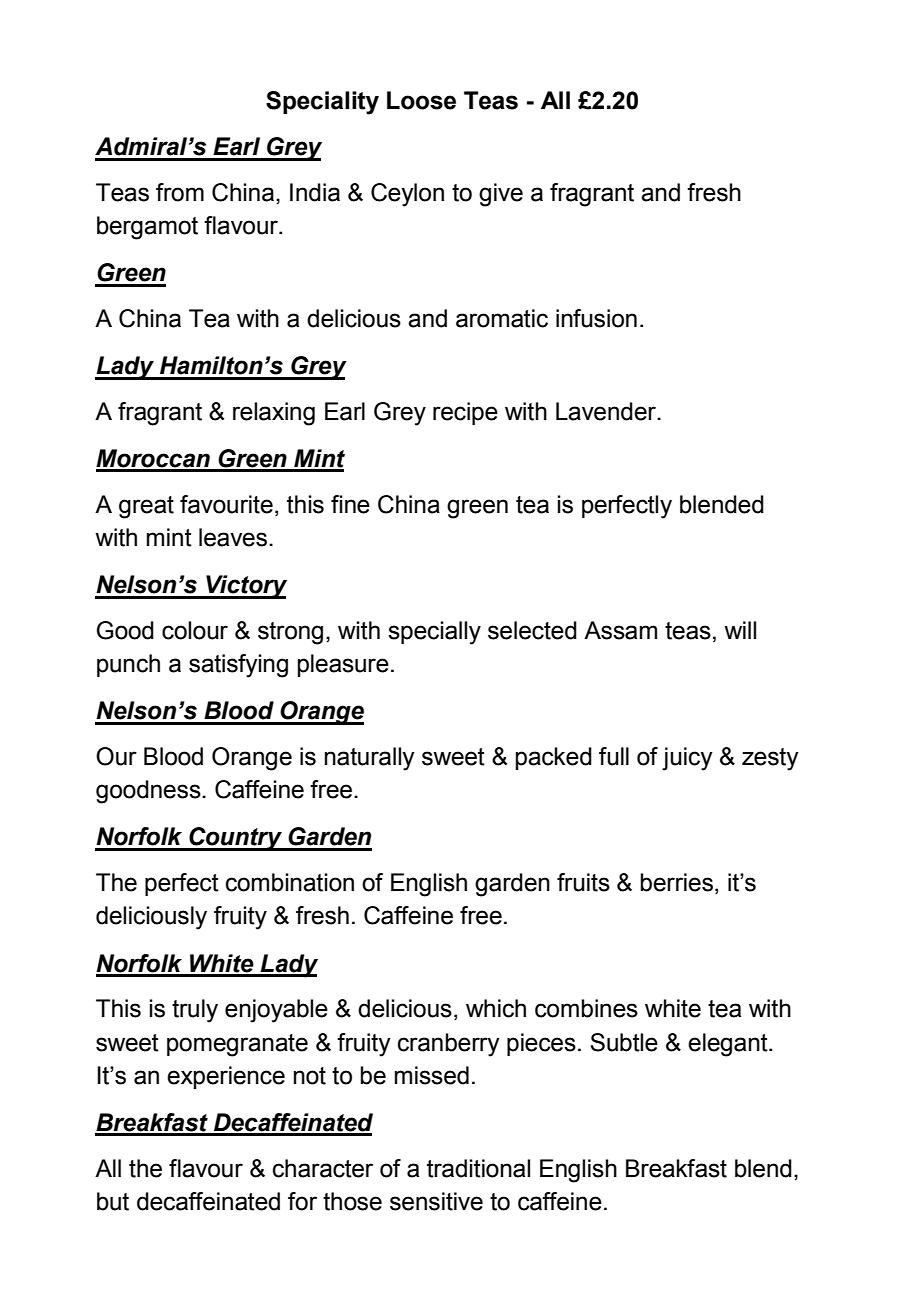  Describe the element at coordinates (370, 759) in the document. I see `naturally` at that location.
